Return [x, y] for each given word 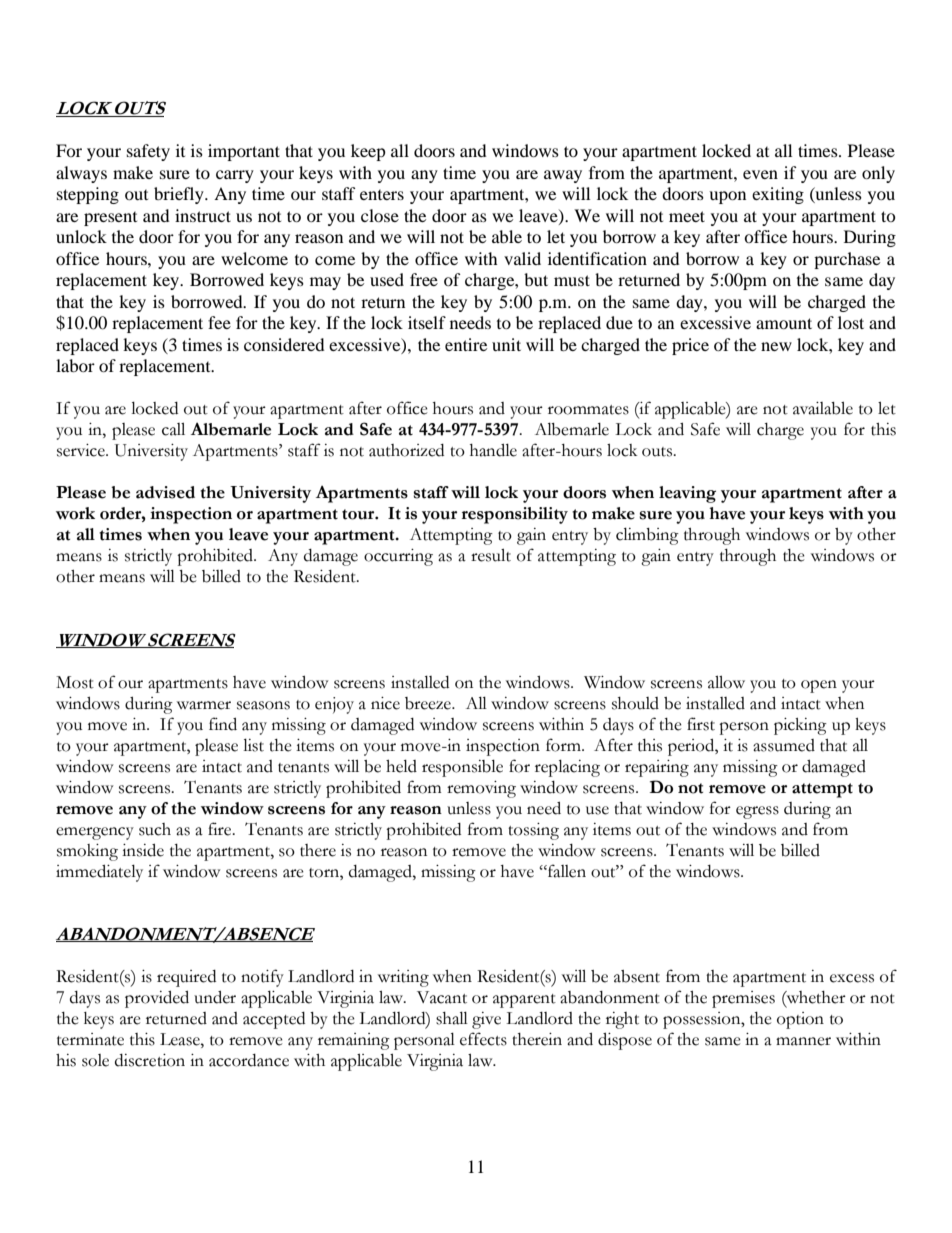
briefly [180, 195]
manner [803, 1041]
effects [483, 1039]
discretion [150, 1060]
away [563, 176]
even [760, 174]
